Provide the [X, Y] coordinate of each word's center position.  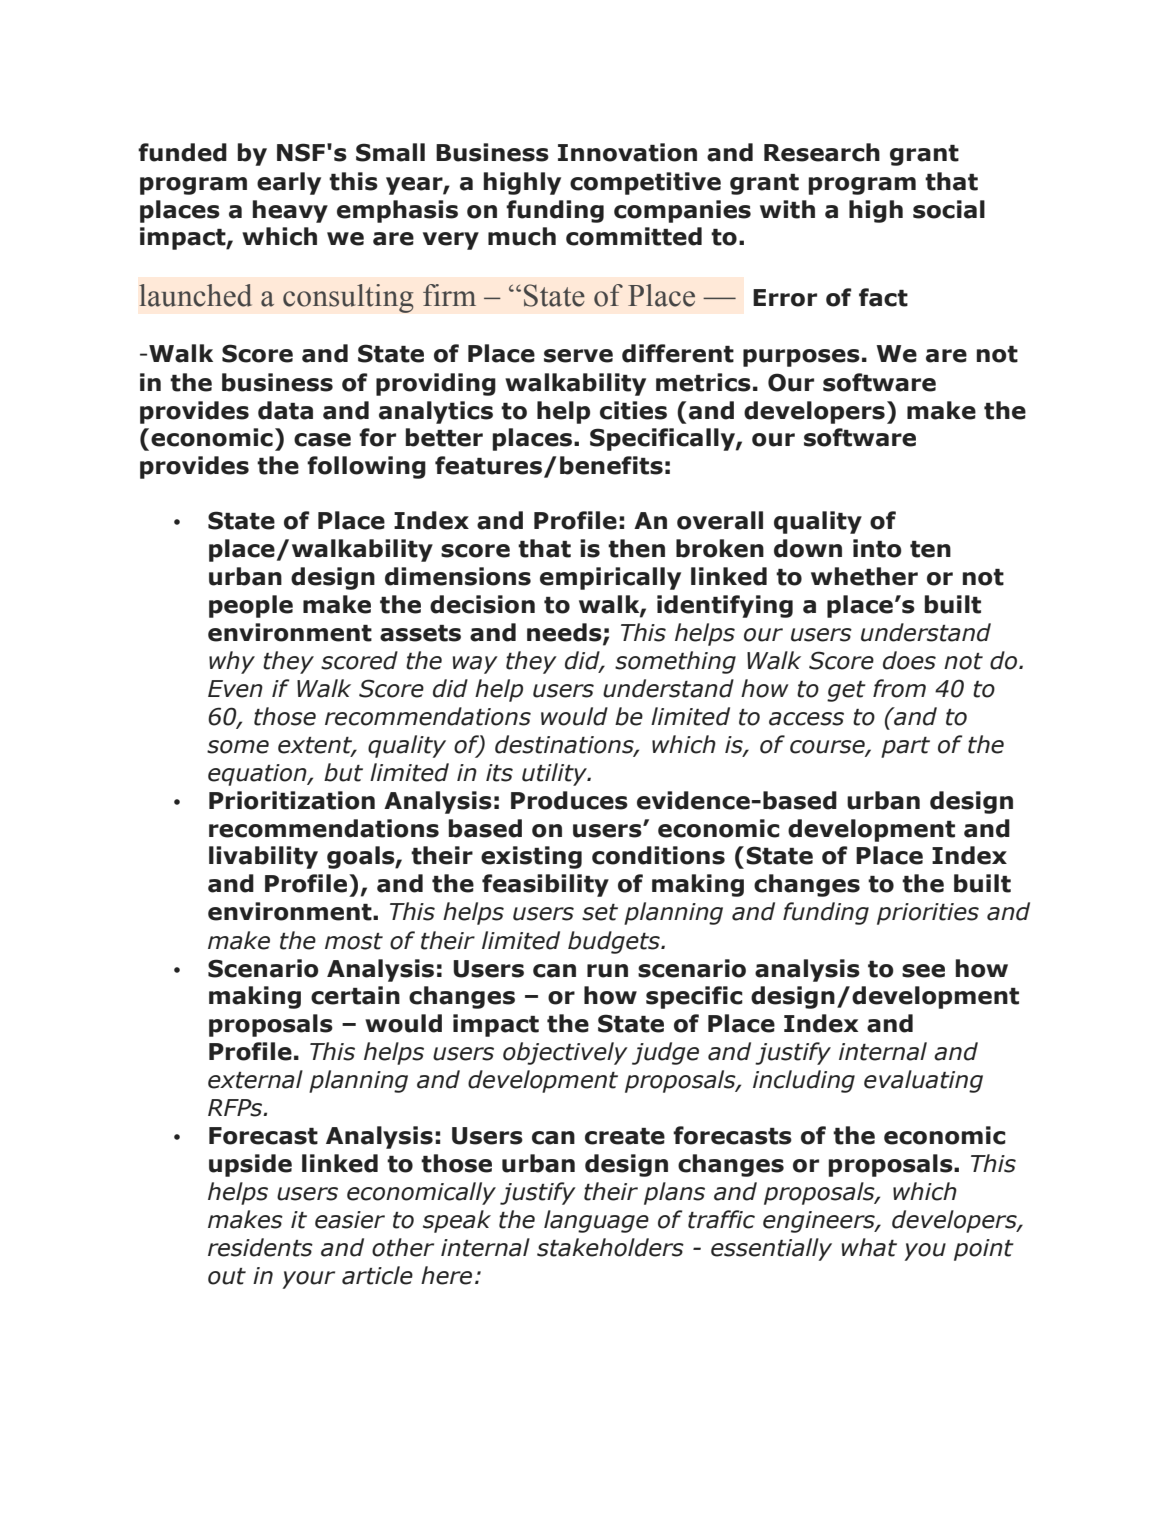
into [877, 548]
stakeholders [610, 1247]
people [251, 606]
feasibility [545, 885]
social [949, 209]
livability [263, 857]
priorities [928, 914]
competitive [645, 183]
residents [260, 1247]
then [636, 548]
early [289, 183]
